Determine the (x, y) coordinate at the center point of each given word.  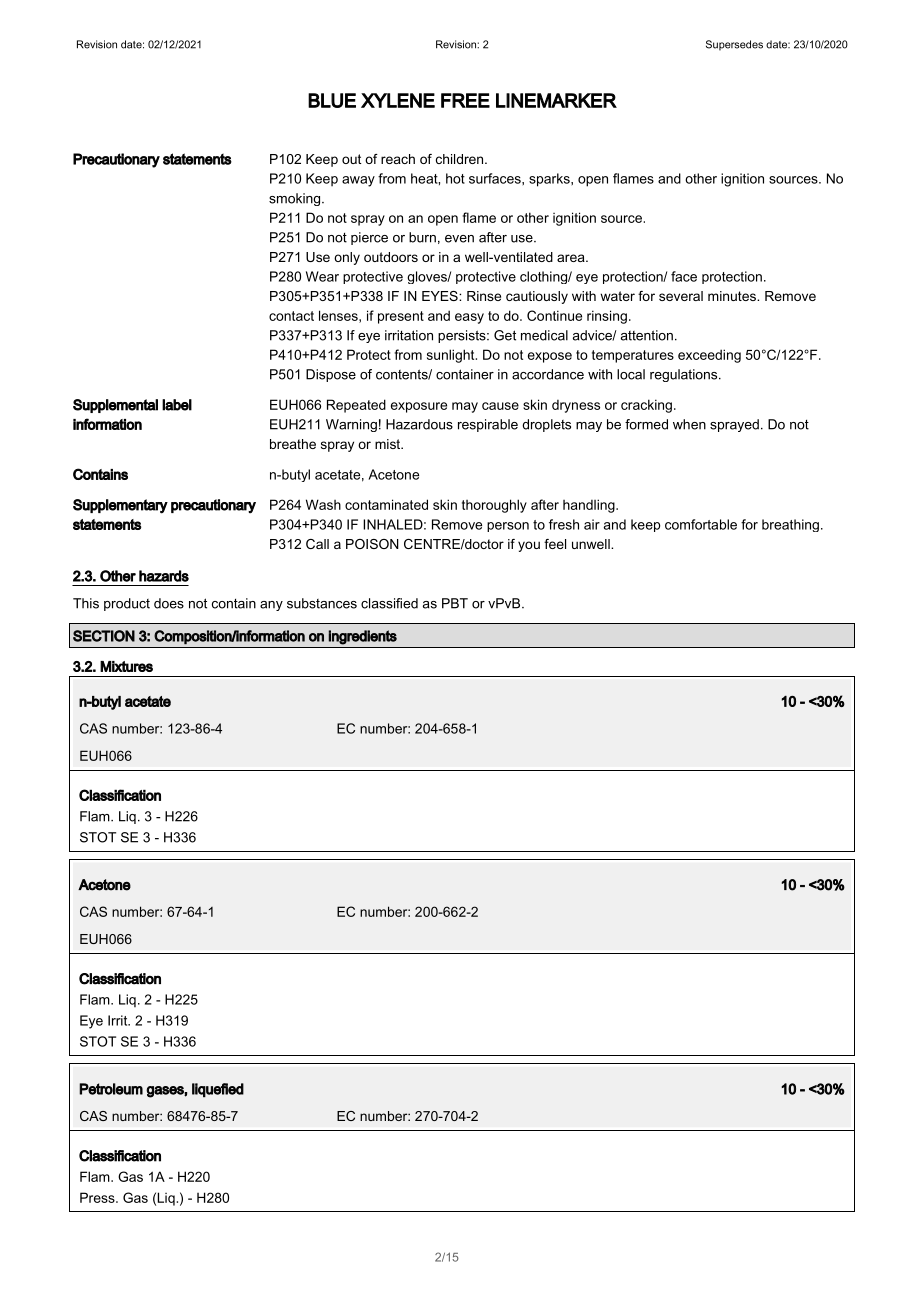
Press (98, 1197)
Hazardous (419, 424)
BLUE (332, 100)
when (689, 424)
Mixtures (126, 666)
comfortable (701, 524)
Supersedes (734, 45)
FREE (465, 100)
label (177, 405)
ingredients (362, 637)
